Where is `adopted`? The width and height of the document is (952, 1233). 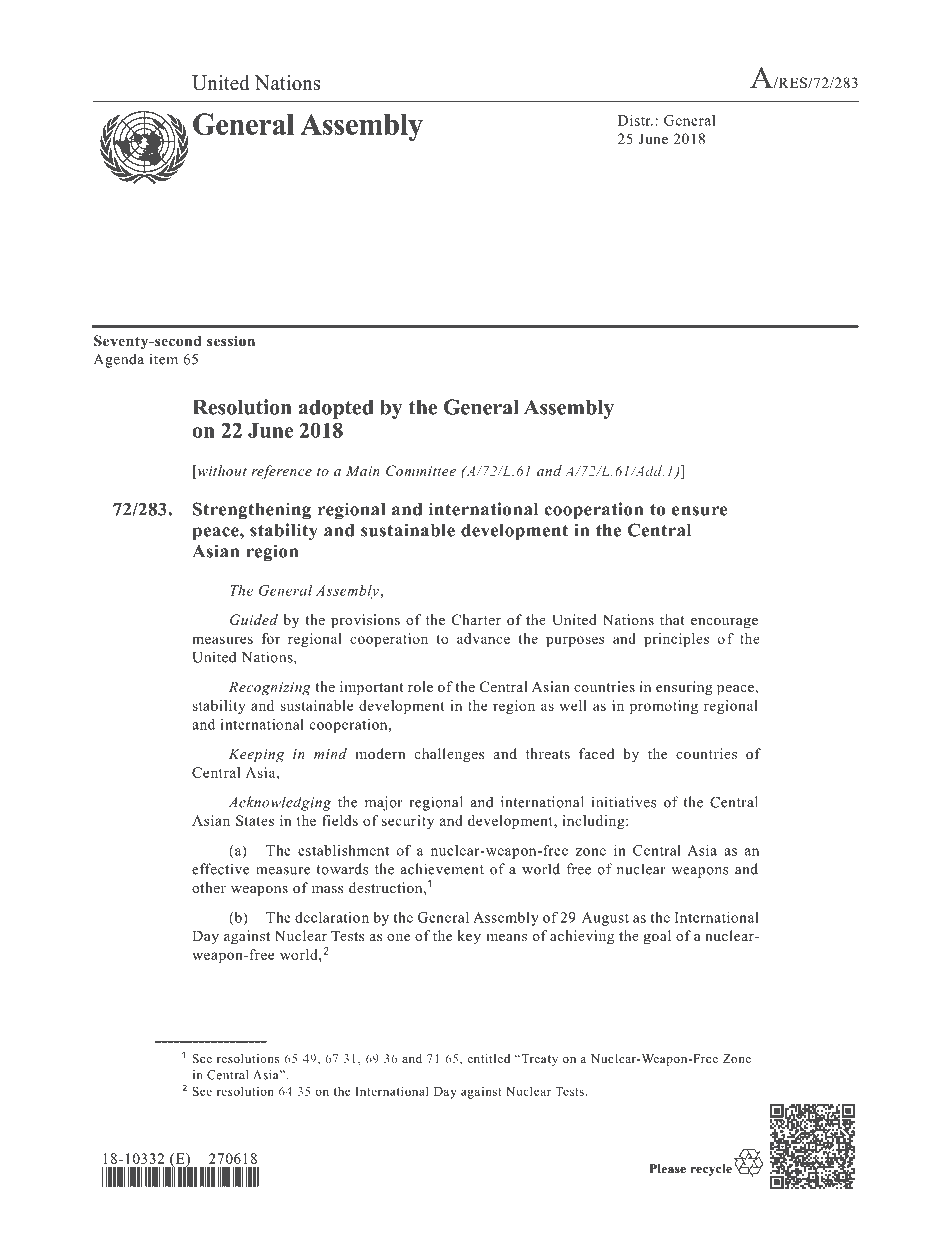 adopted is located at coordinates (336, 409).
